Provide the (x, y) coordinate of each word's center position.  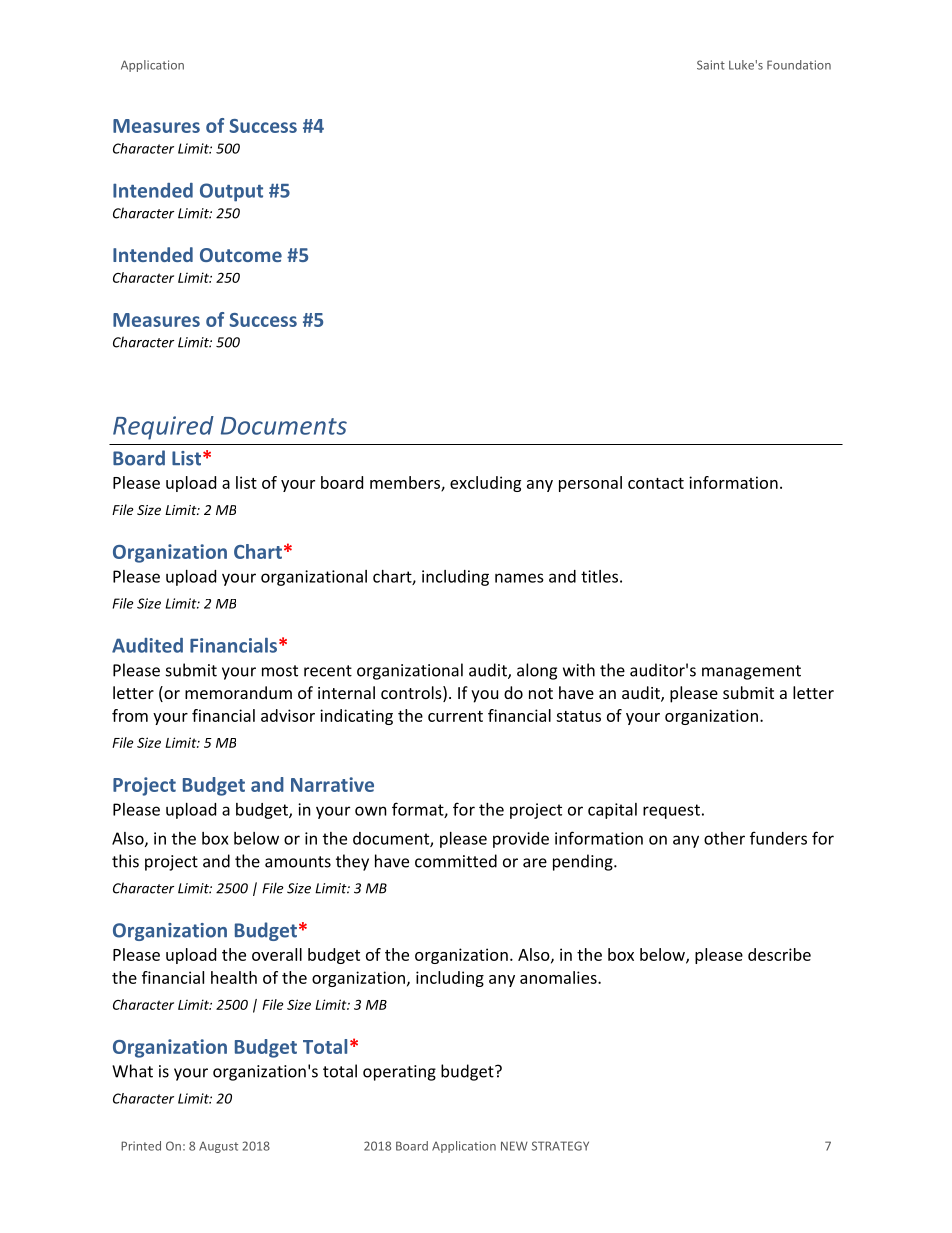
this (125, 861)
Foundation (799, 65)
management (751, 672)
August (218, 1147)
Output (231, 192)
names (519, 578)
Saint (711, 65)
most (280, 671)
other (724, 838)
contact (656, 483)
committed (456, 861)
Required (163, 428)
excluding (485, 484)
